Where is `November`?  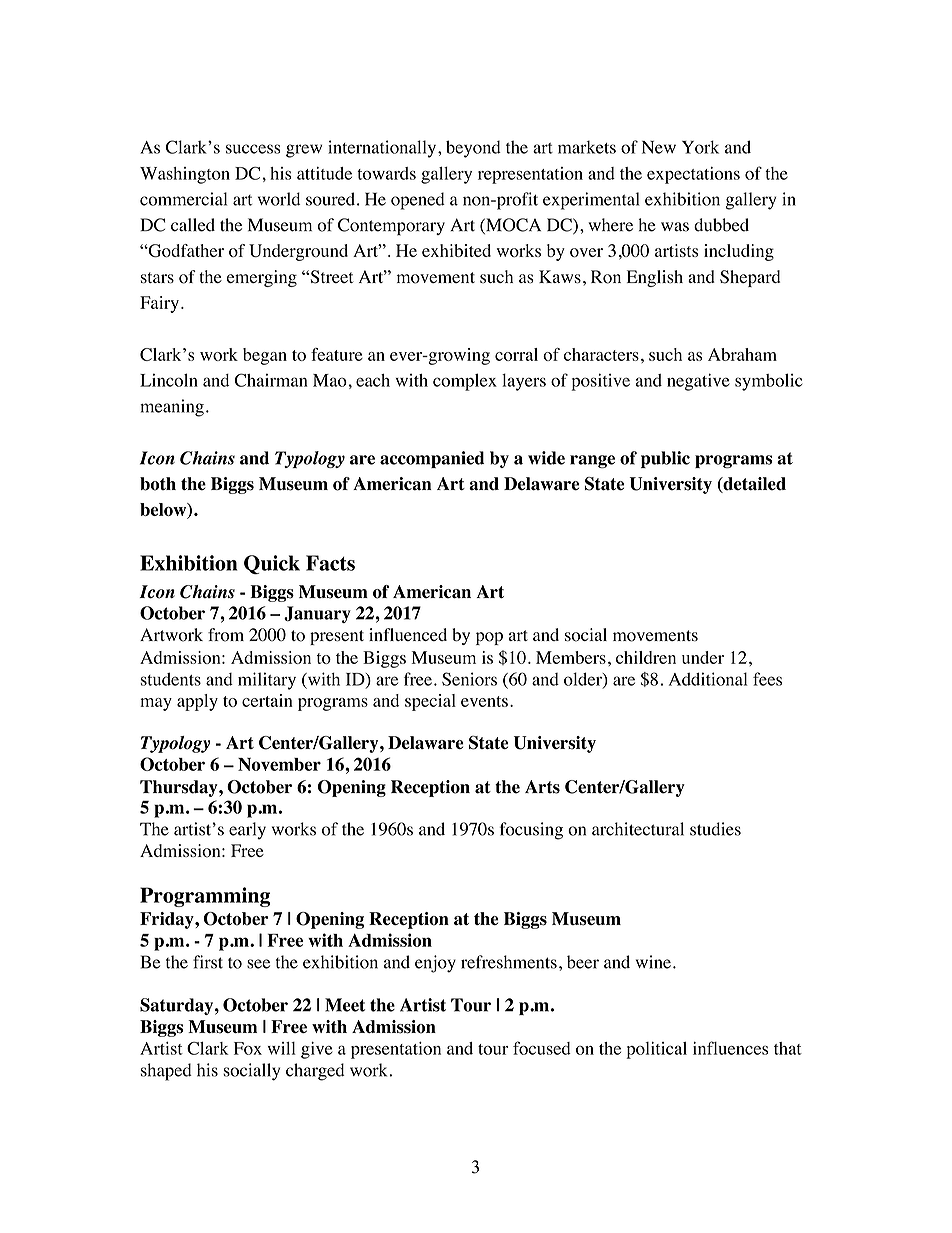 November is located at coordinates (279, 764).
